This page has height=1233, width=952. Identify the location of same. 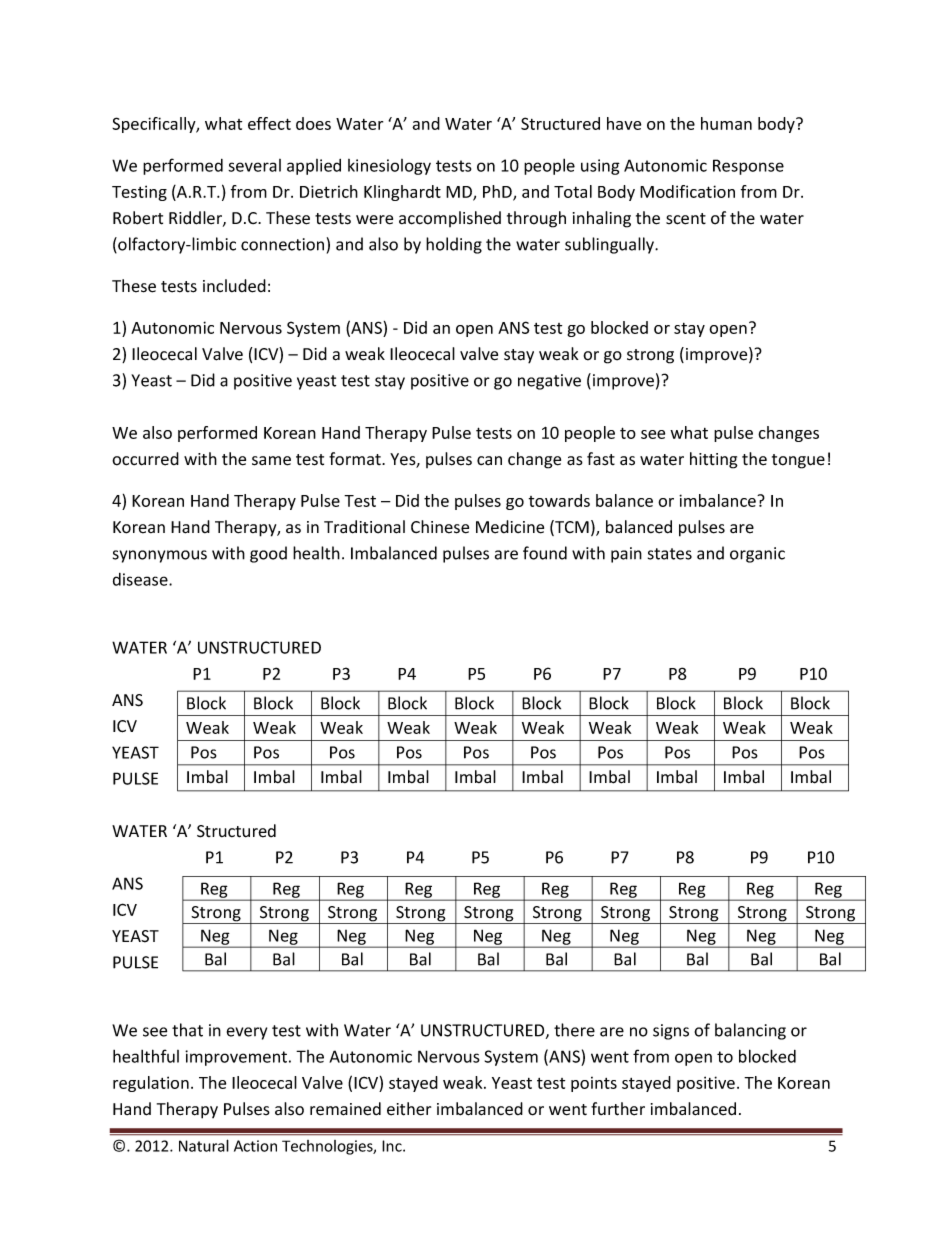
(271, 461).
